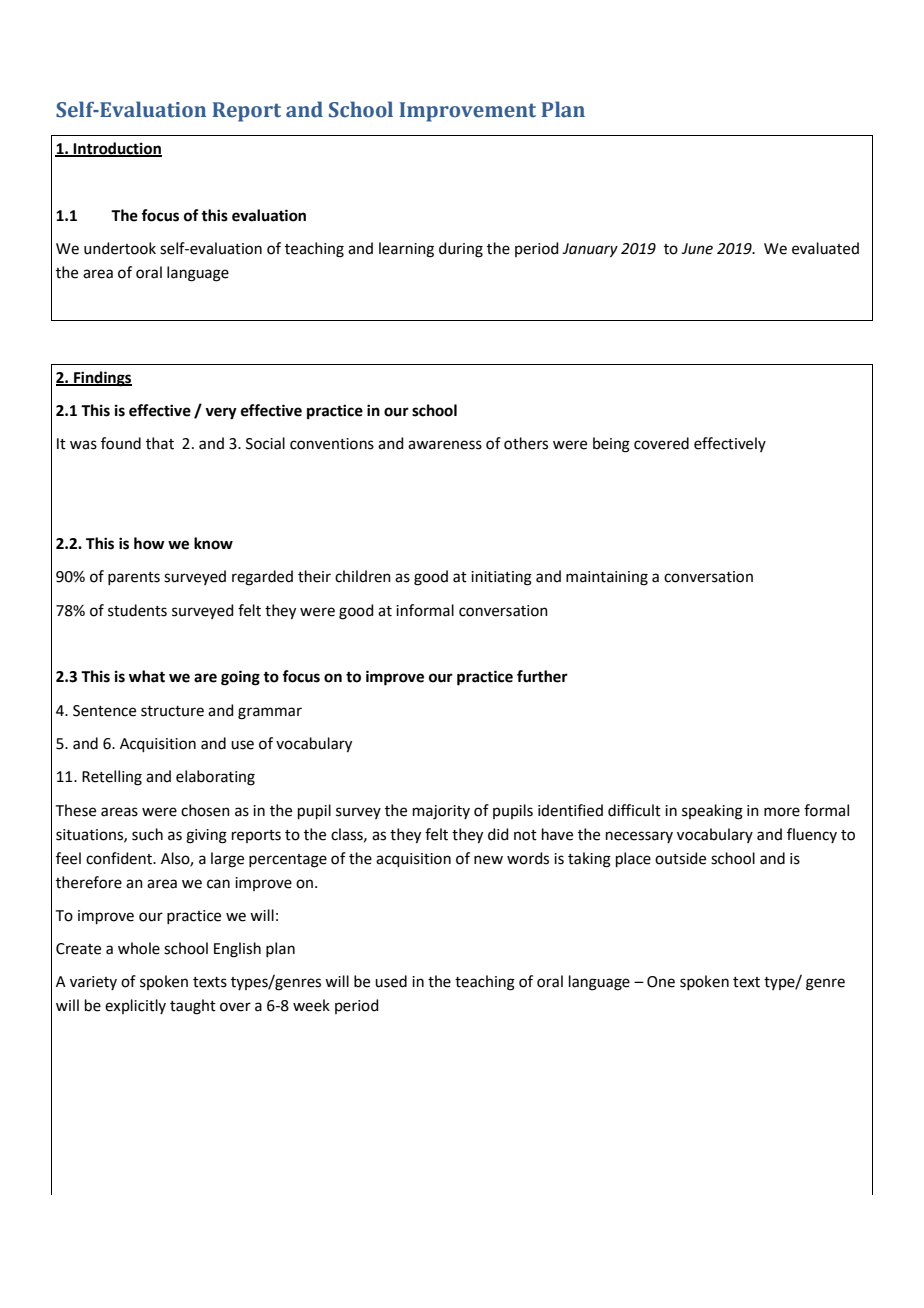 The image size is (924, 1308). What do you see at coordinates (611, 445) in the image?
I see `being` at bounding box center [611, 445].
